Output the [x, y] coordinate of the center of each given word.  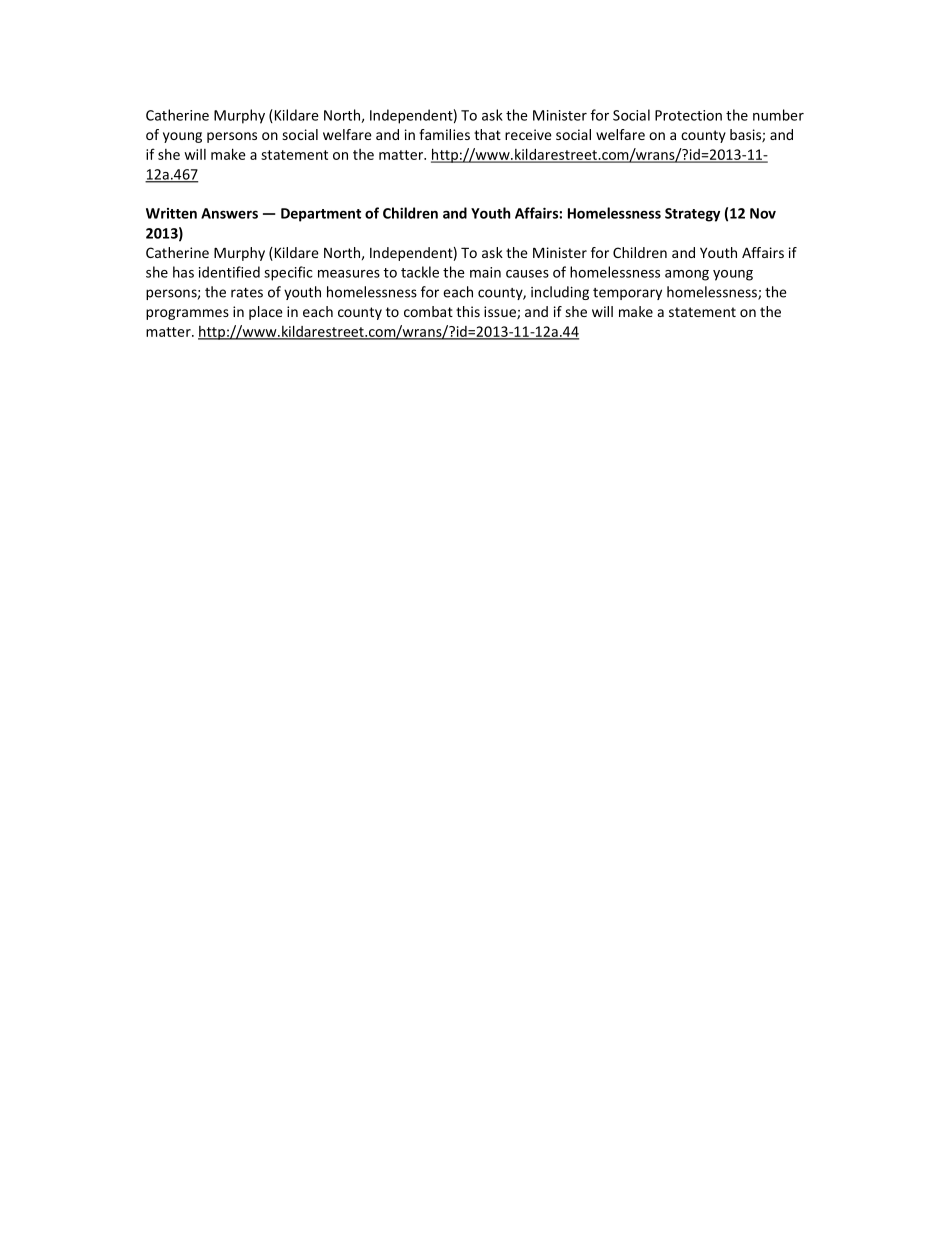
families [444, 134]
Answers [229, 213]
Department [321, 215]
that [487, 134]
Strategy [692, 215]
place [266, 313]
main [485, 272]
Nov [763, 213]
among [687, 275]
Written [171, 213]
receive [528, 134]
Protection [688, 115]
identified [229, 272]
